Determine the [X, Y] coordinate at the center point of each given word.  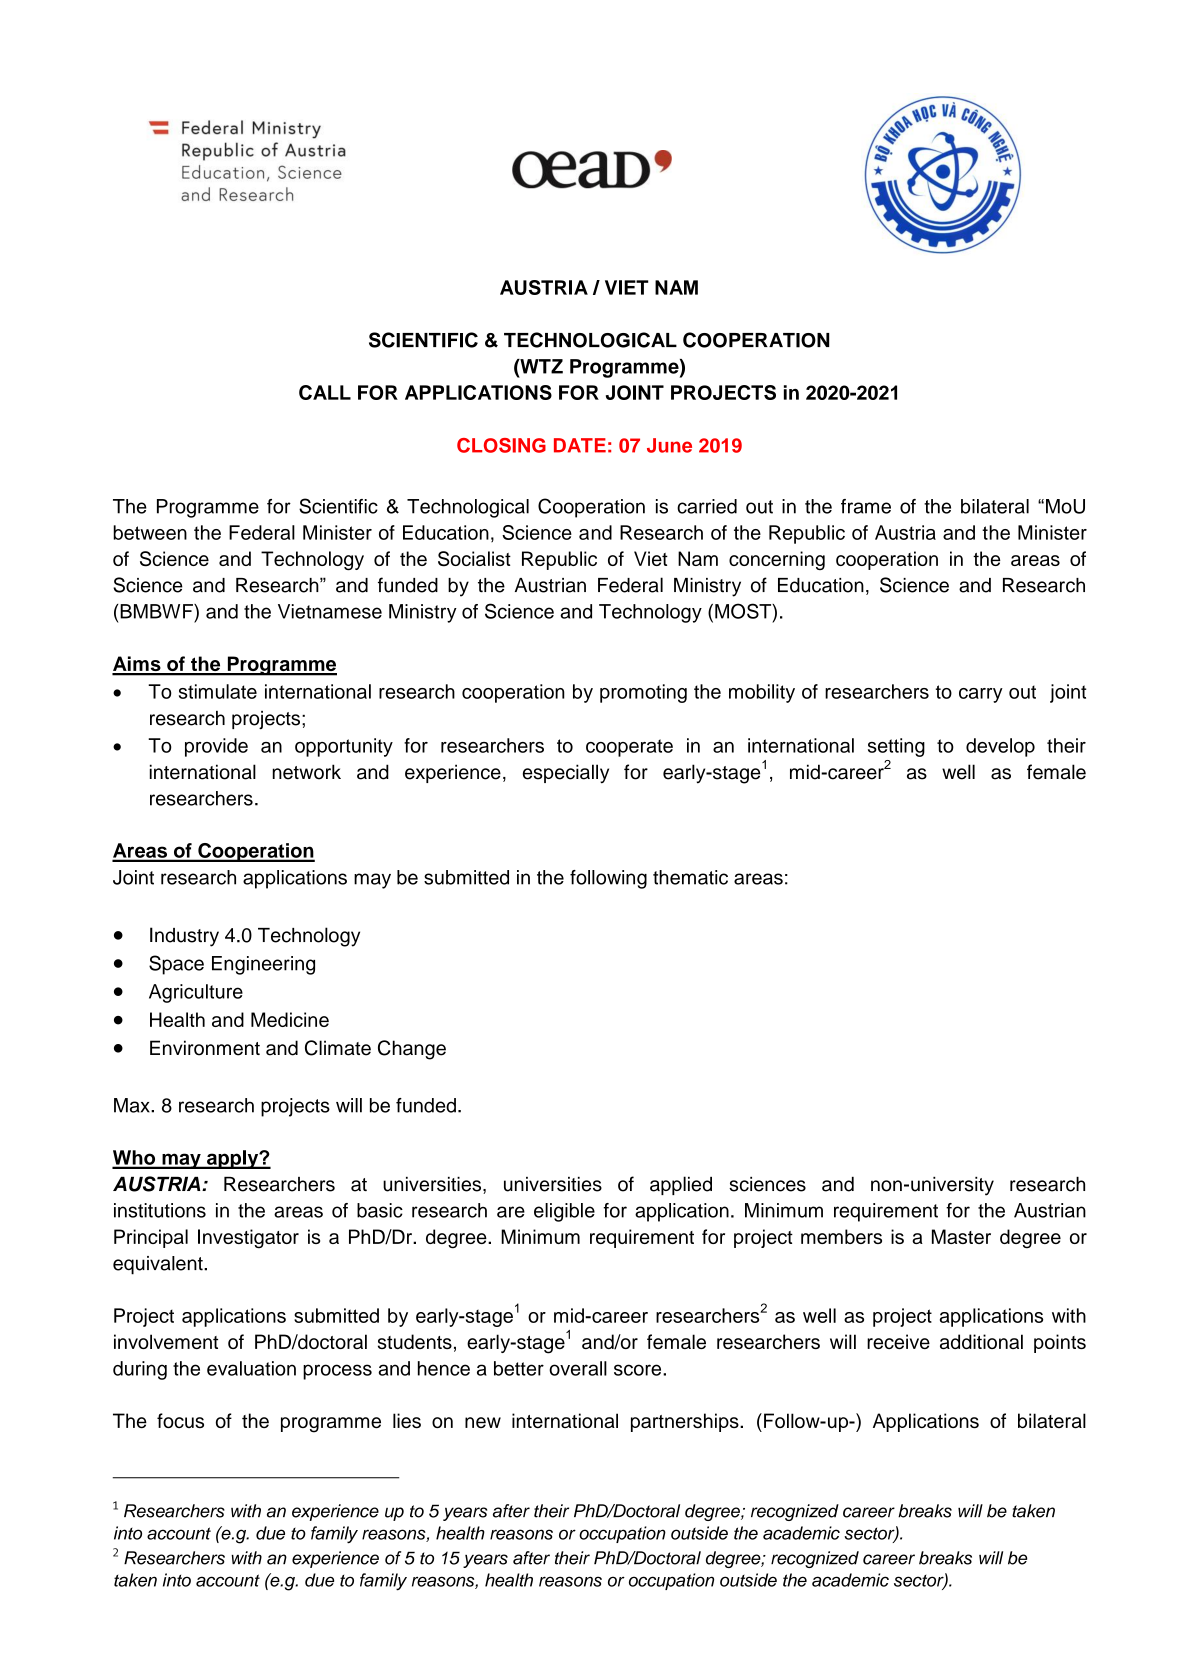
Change [412, 1050]
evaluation [251, 1368]
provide [216, 747]
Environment [205, 1048]
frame [866, 506]
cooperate [629, 748]
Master [961, 1236]
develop [1000, 747]
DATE [580, 445]
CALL [325, 392]
